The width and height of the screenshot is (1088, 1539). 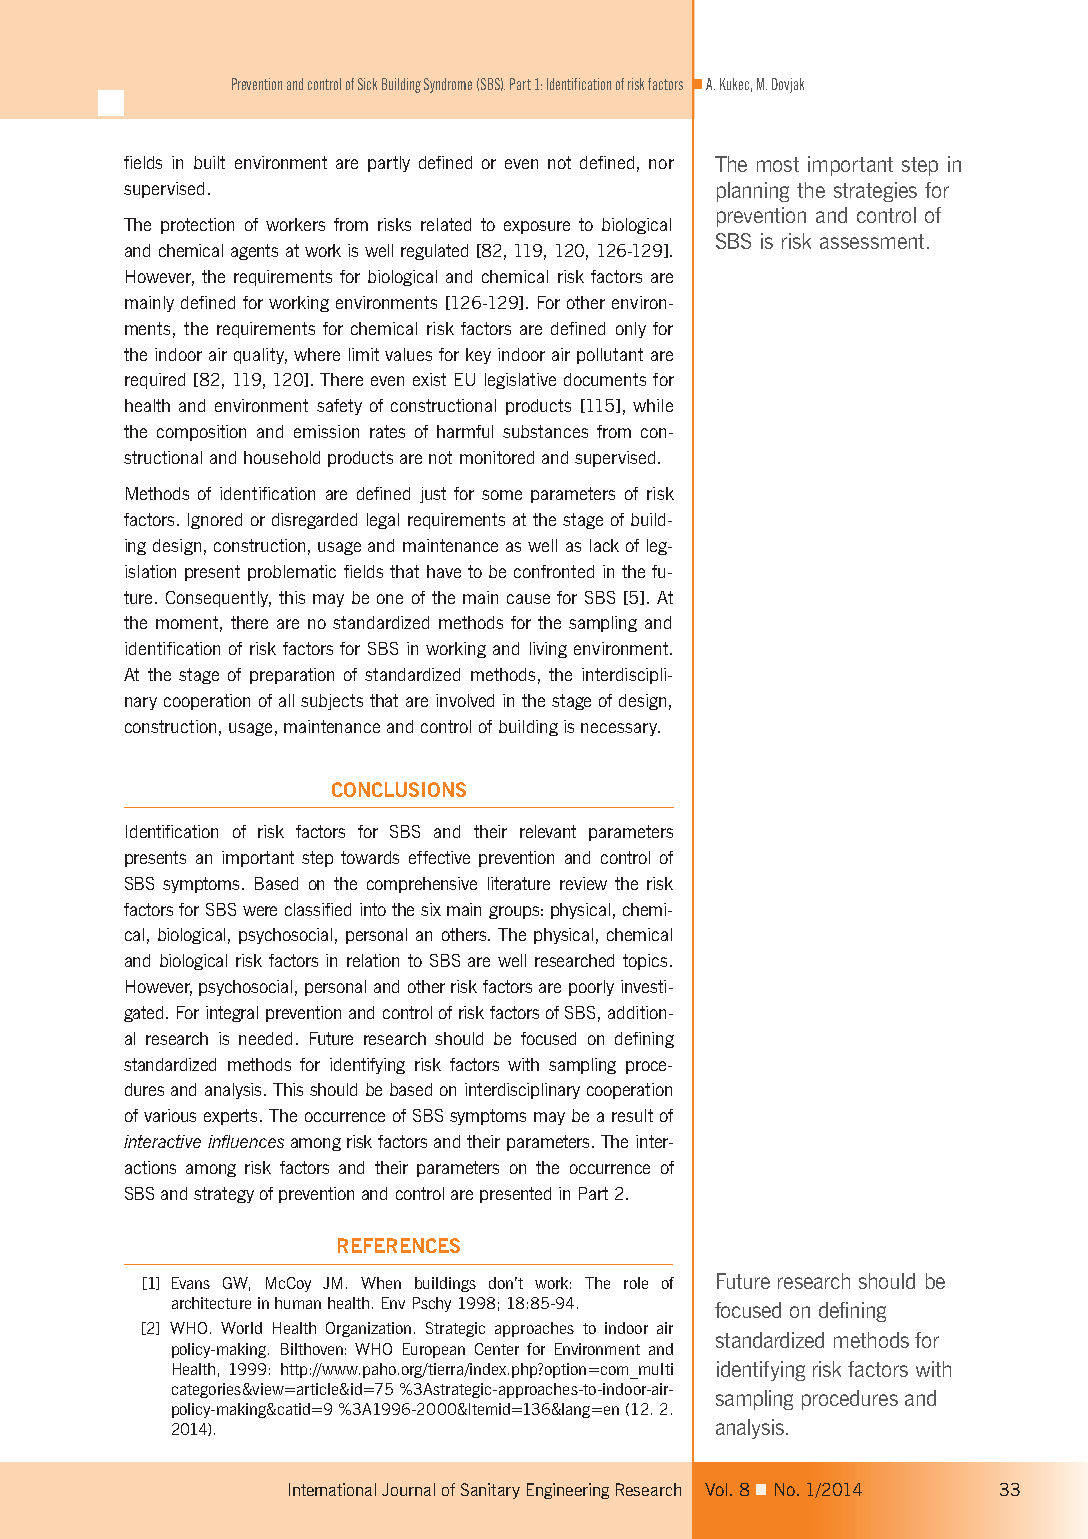 I want to click on Sanitary, so click(x=490, y=1491).
